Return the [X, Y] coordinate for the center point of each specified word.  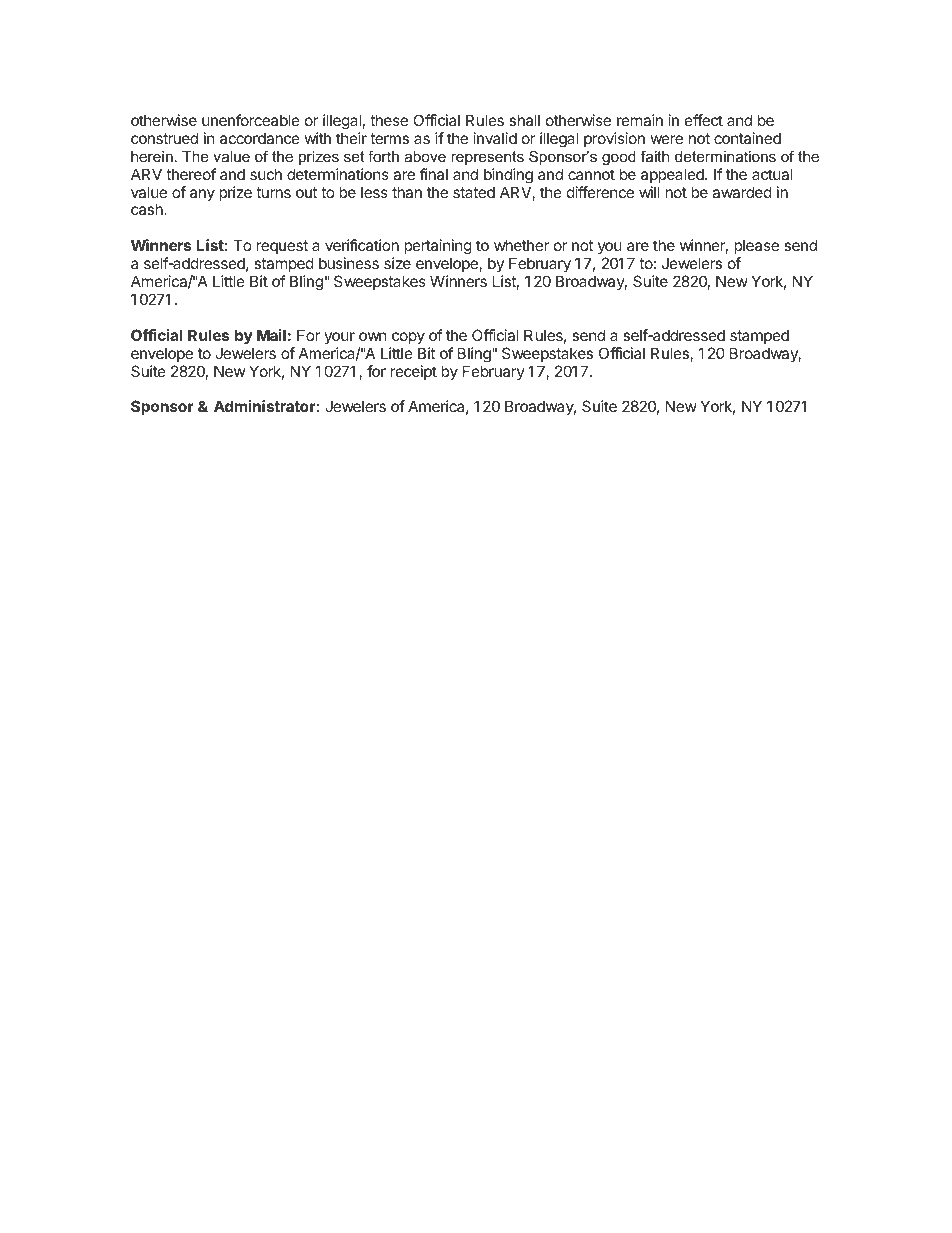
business [349, 263]
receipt [414, 372]
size [397, 263]
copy [408, 338]
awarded [742, 192]
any [202, 195]
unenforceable [251, 120]
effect [704, 120]
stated [474, 192]
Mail [271, 335]
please [756, 246]
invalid [495, 138]
